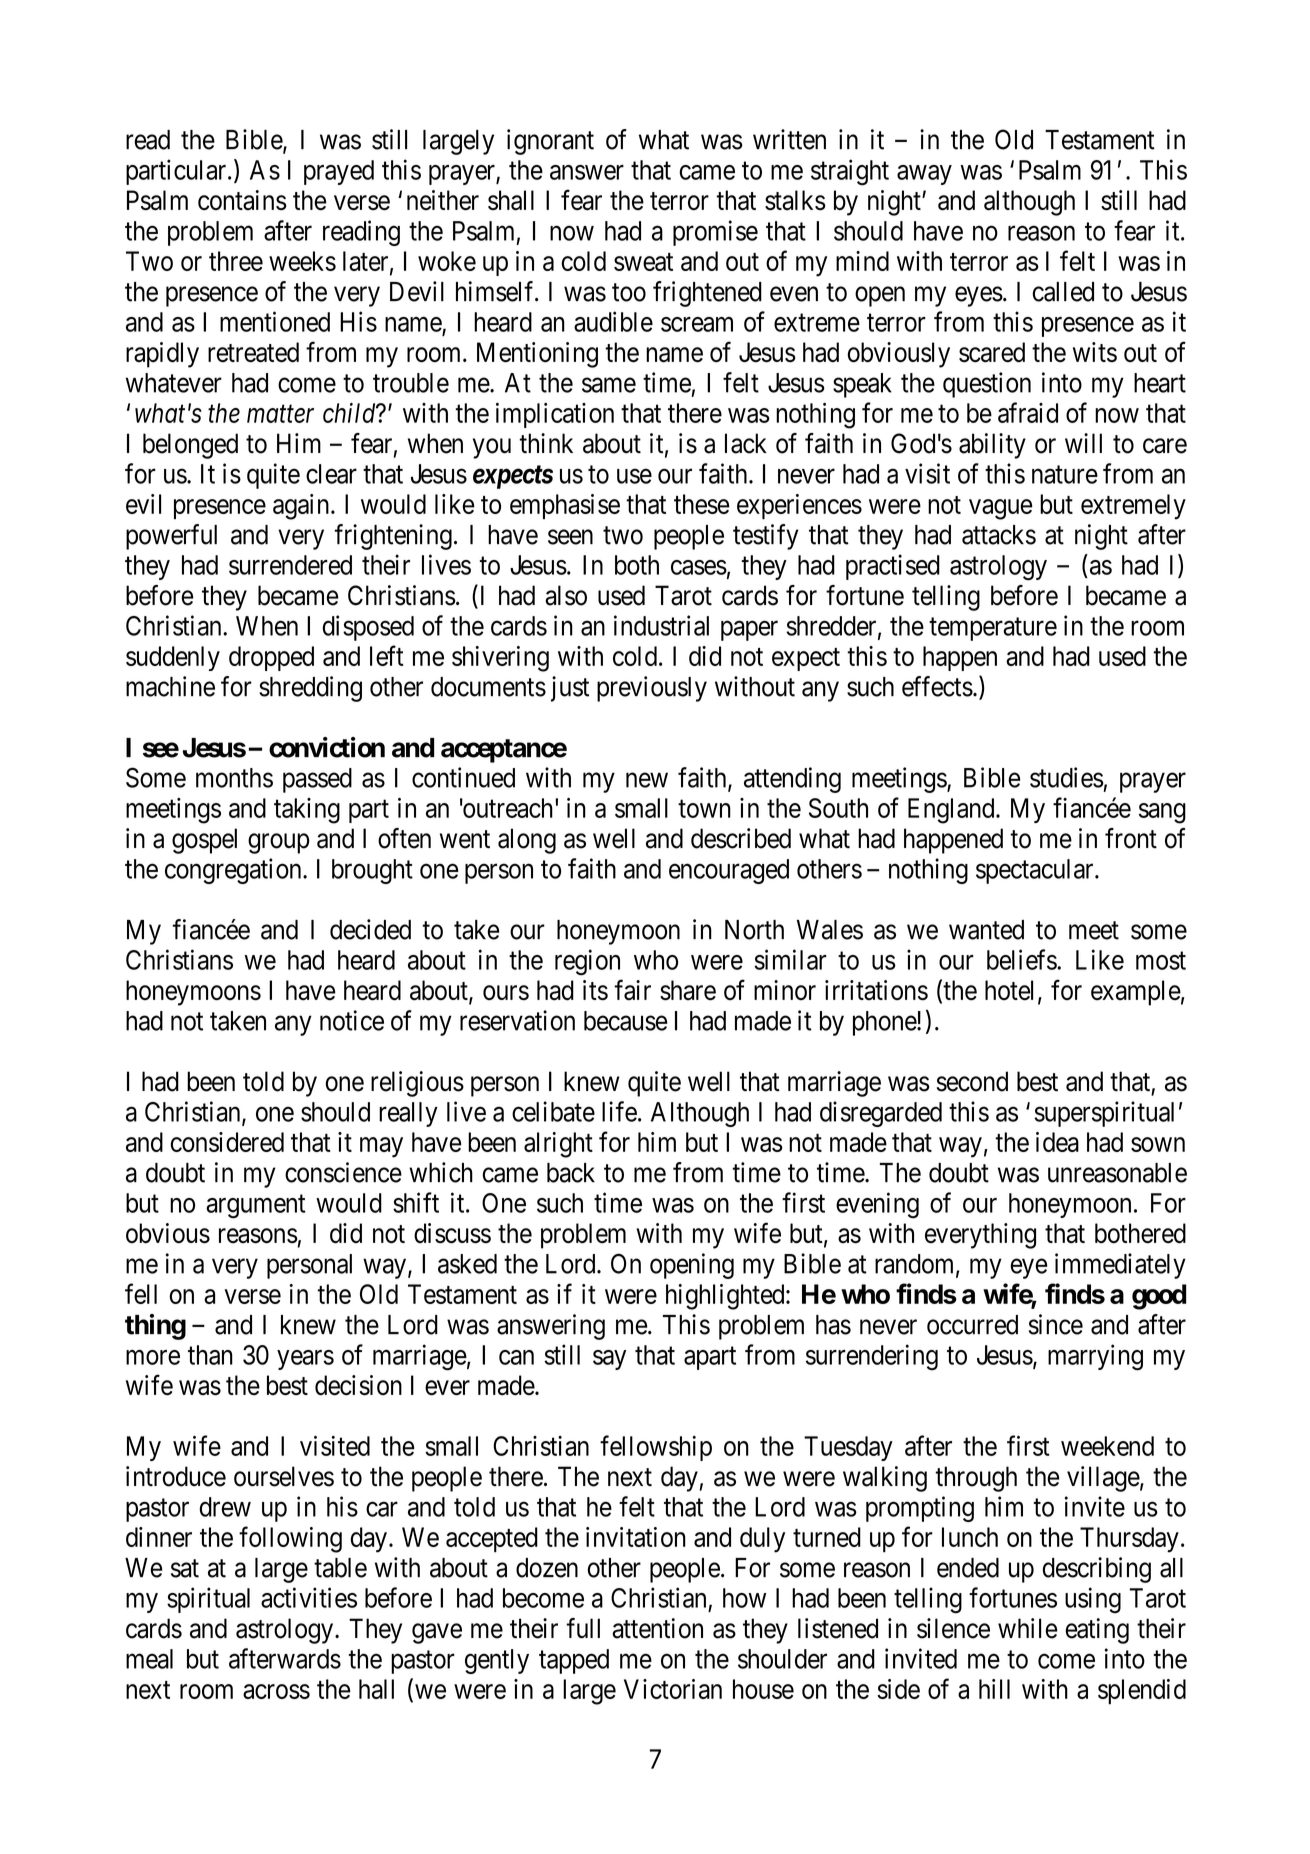 The height and width of the image is (1854, 1310). Describe the element at coordinates (986, 930) in the image. I see `wanted` at that location.
